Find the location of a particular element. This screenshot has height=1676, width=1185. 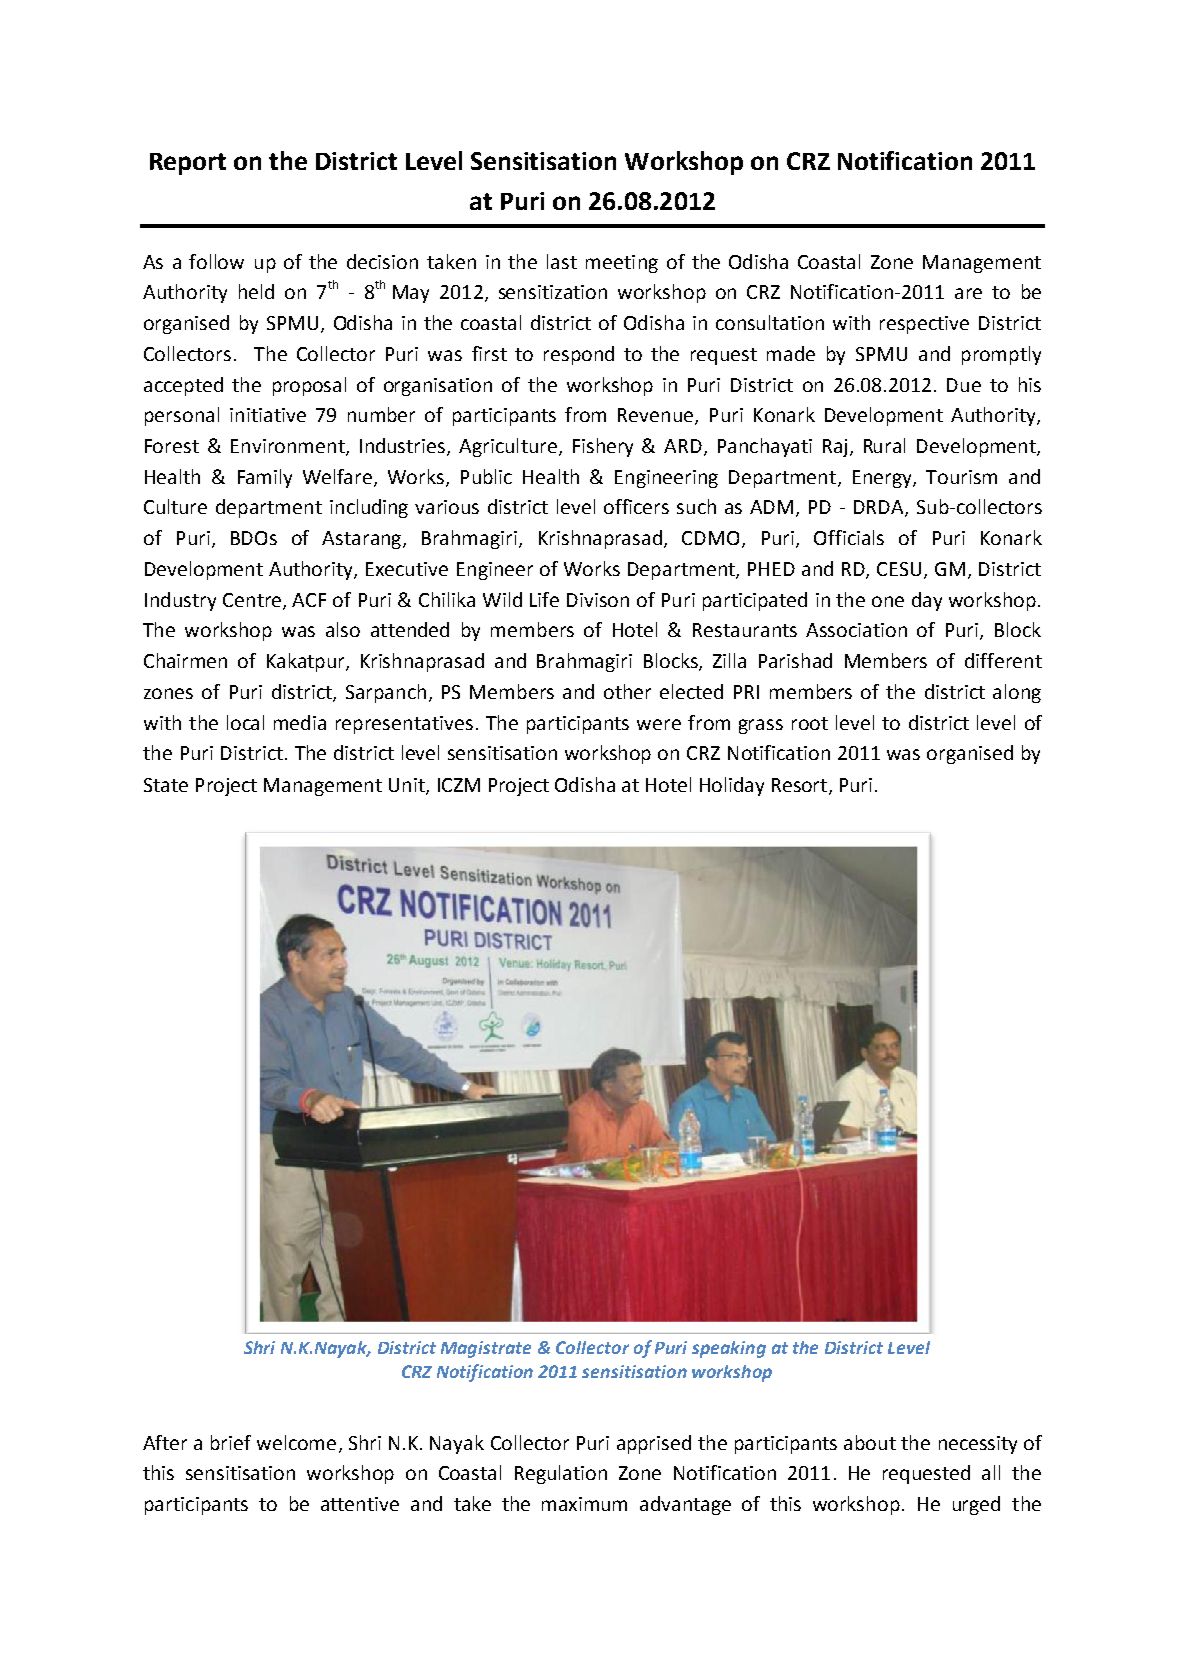

Centre is located at coordinates (253, 601).
